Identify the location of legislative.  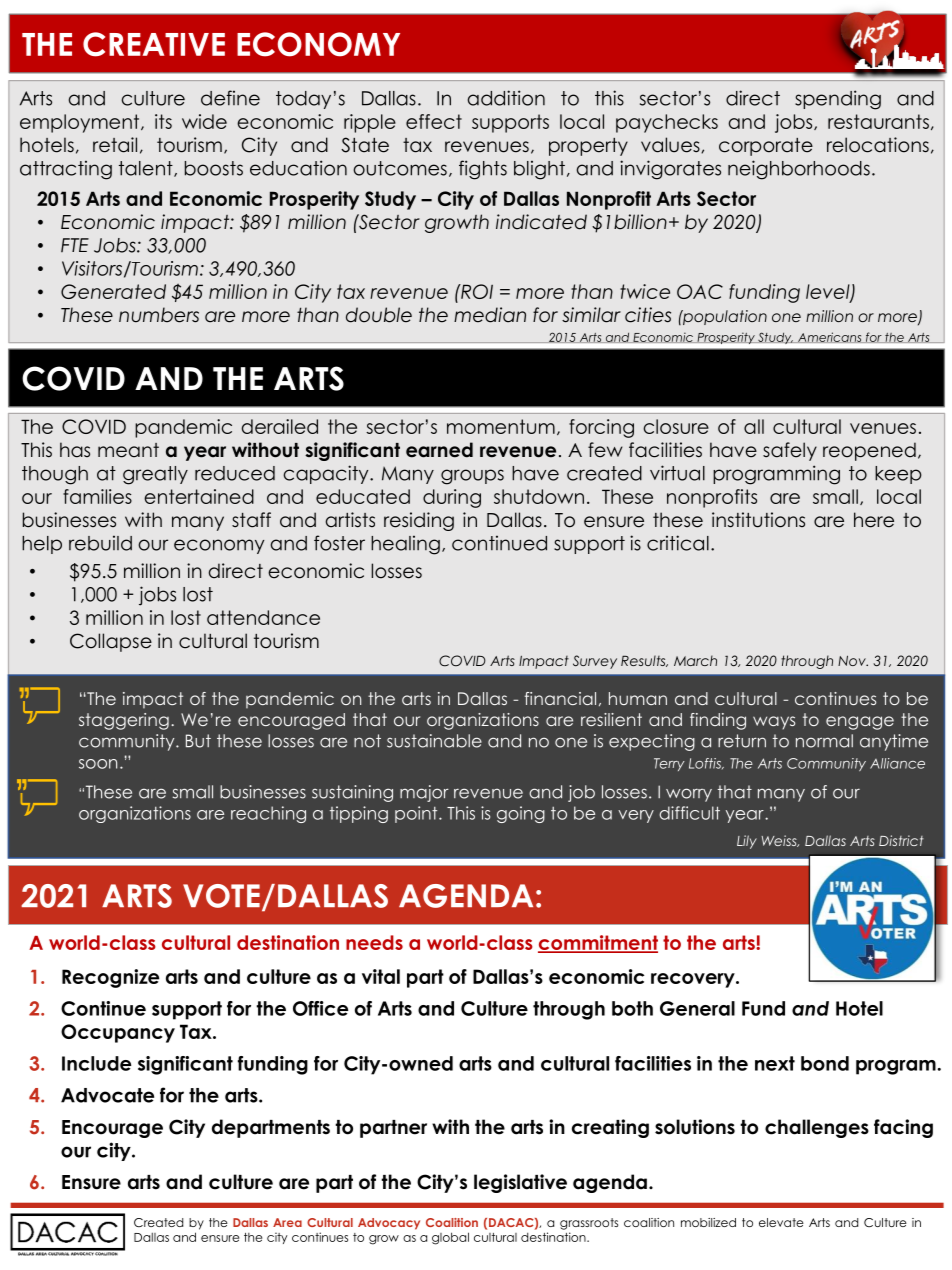
(520, 1183).
